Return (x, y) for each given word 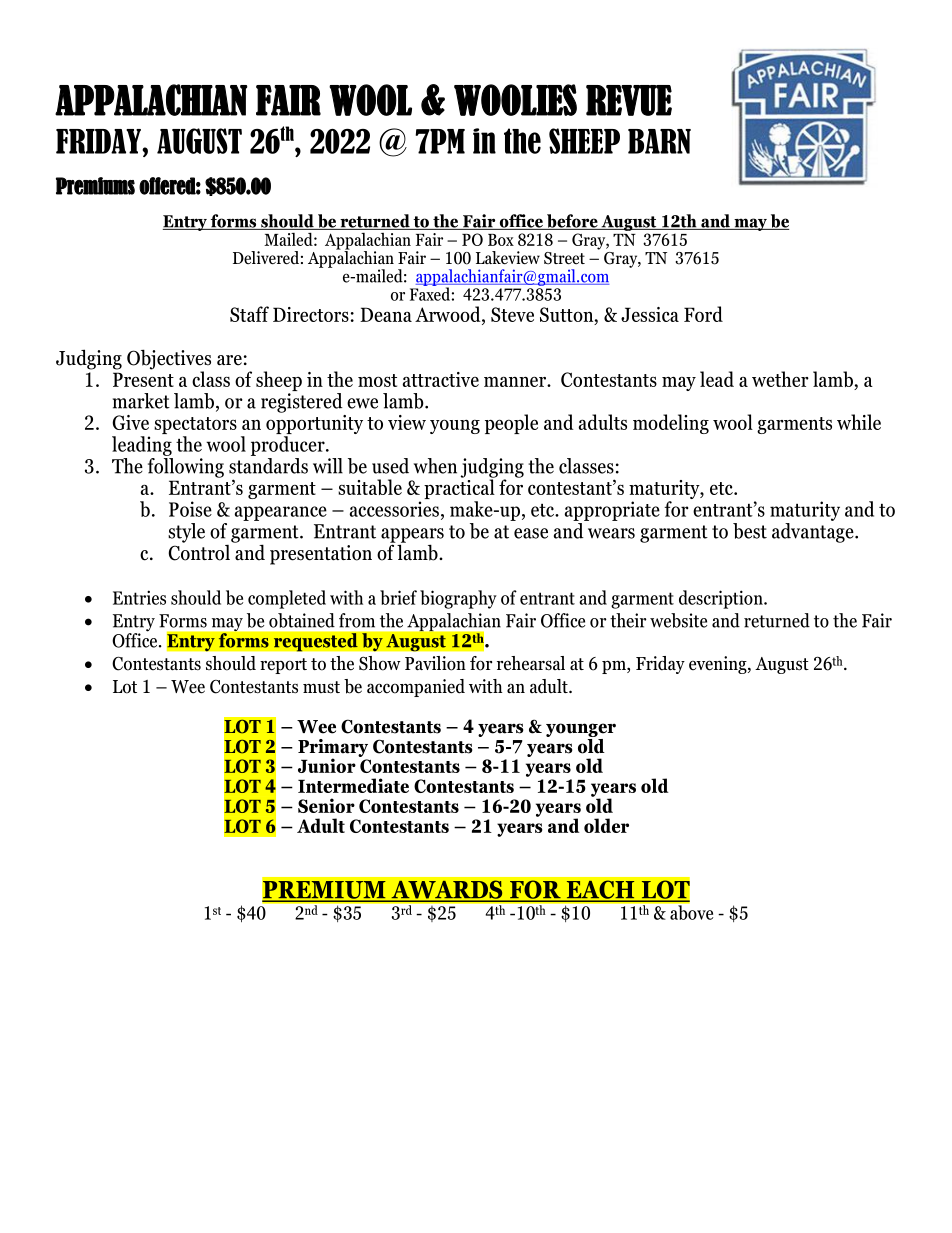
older (606, 825)
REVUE (629, 100)
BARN (659, 141)
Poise (190, 509)
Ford (703, 314)
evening (719, 665)
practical (460, 489)
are (229, 360)
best (750, 531)
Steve (512, 314)
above (690, 911)
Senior (326, 805)
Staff (249, 314)
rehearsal (531, 663)
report (283, 666)
